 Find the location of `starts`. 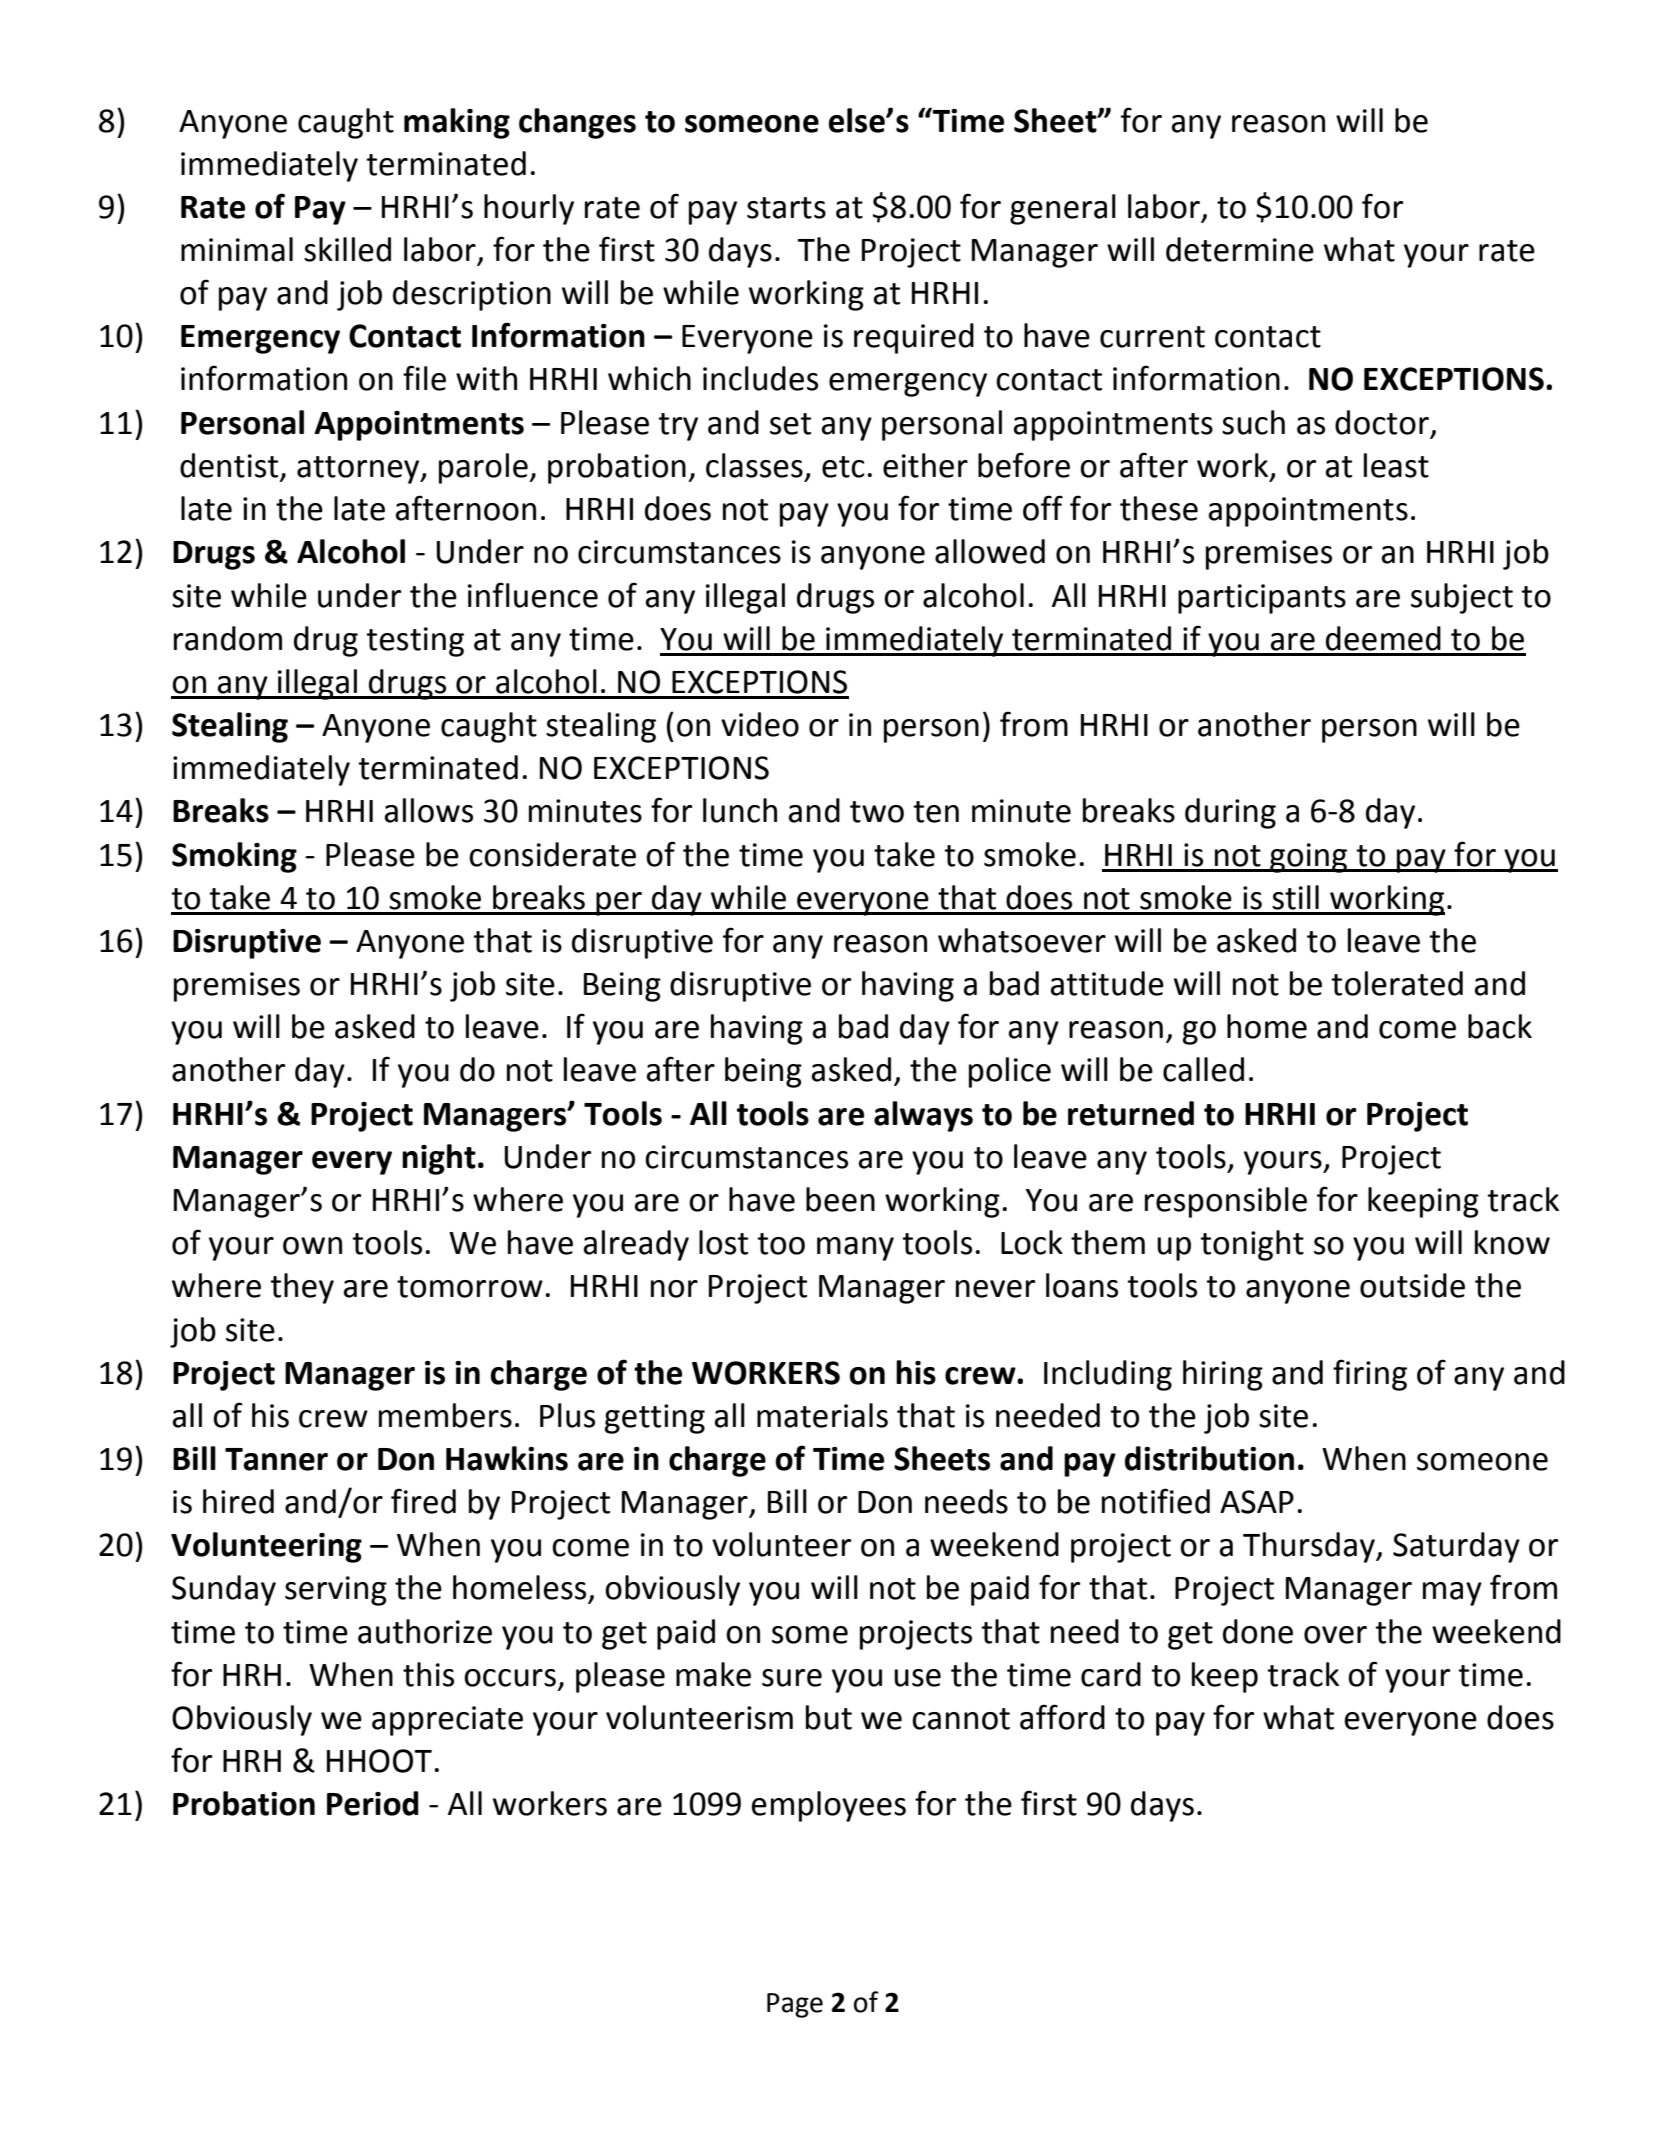

starts is located at coordinates (786, 208).
